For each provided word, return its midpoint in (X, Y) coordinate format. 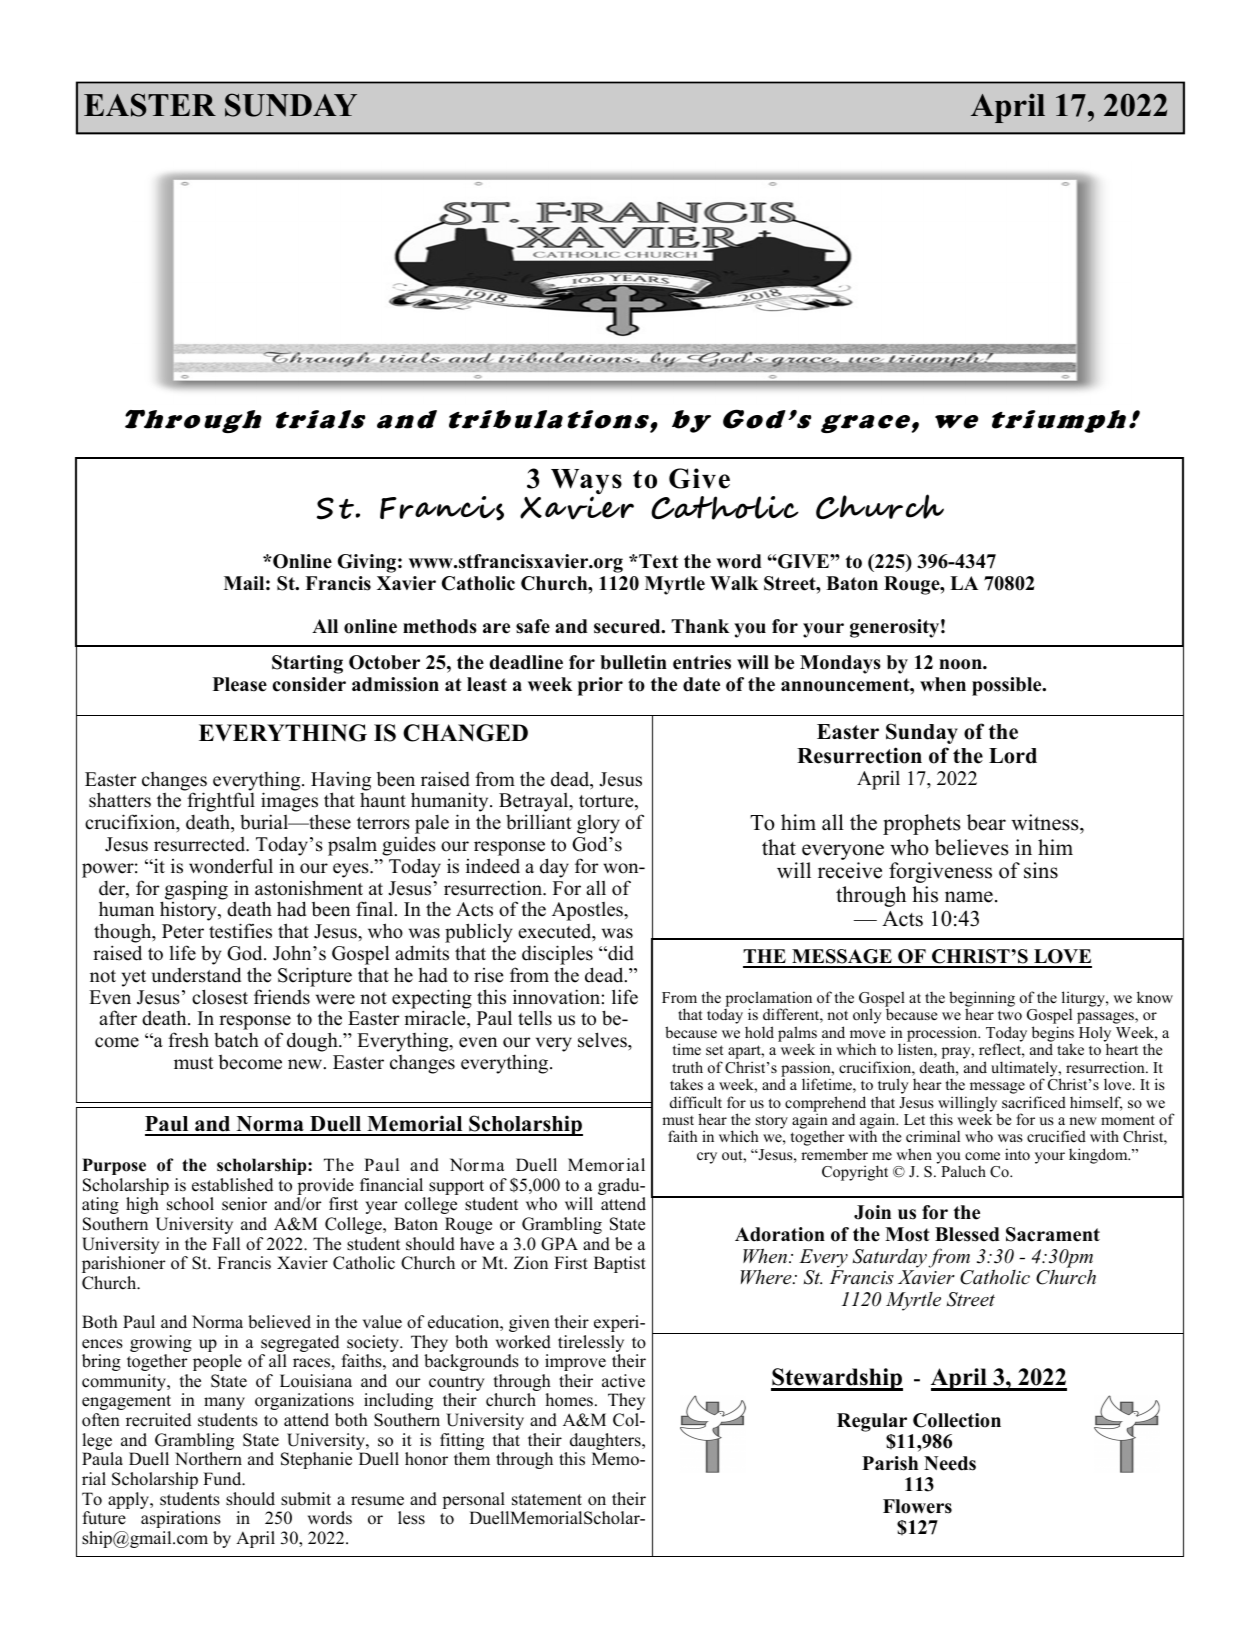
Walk (734, 583)
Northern (208, 1459)
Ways (586, 483)
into (1017, 1154)
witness (1046, 824)
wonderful (231, 866)
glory (598, 826)
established (232, 1185)
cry (707, 1158)
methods (440, 626)
